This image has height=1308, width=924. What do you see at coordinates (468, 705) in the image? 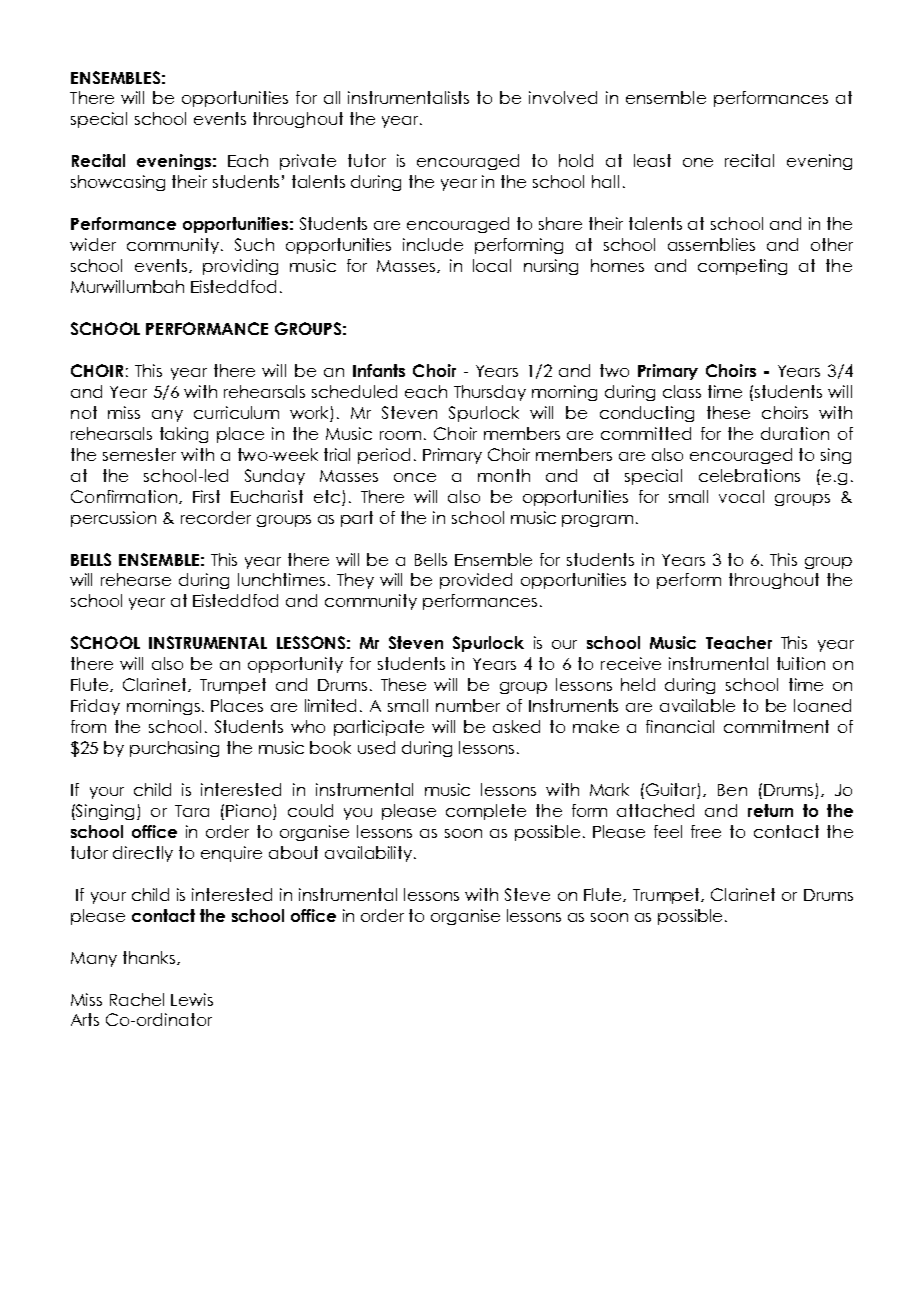
I see `number` at bounding box center [468, 705].
